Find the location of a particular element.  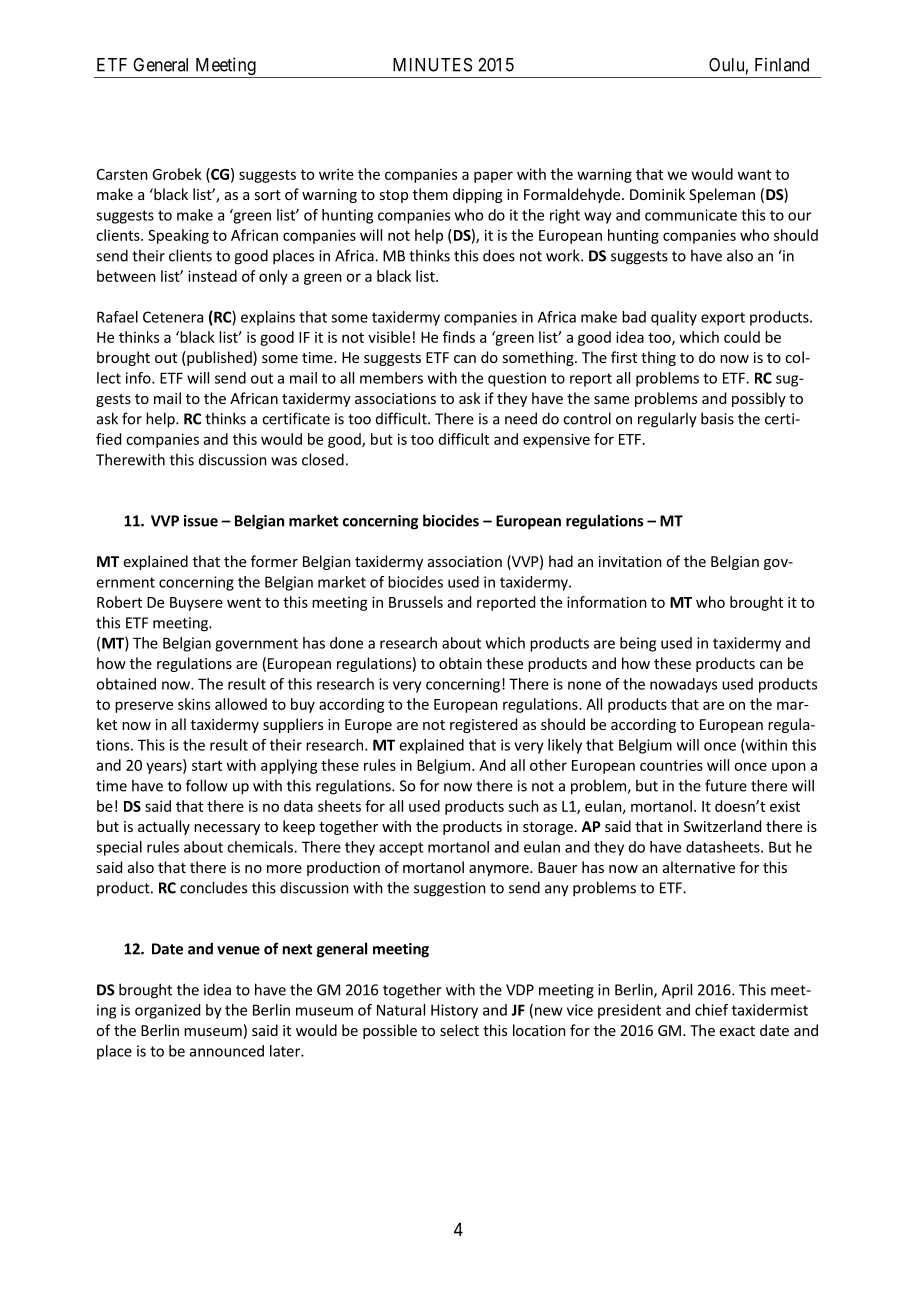

Finland is located at coordinates (782, 64).
